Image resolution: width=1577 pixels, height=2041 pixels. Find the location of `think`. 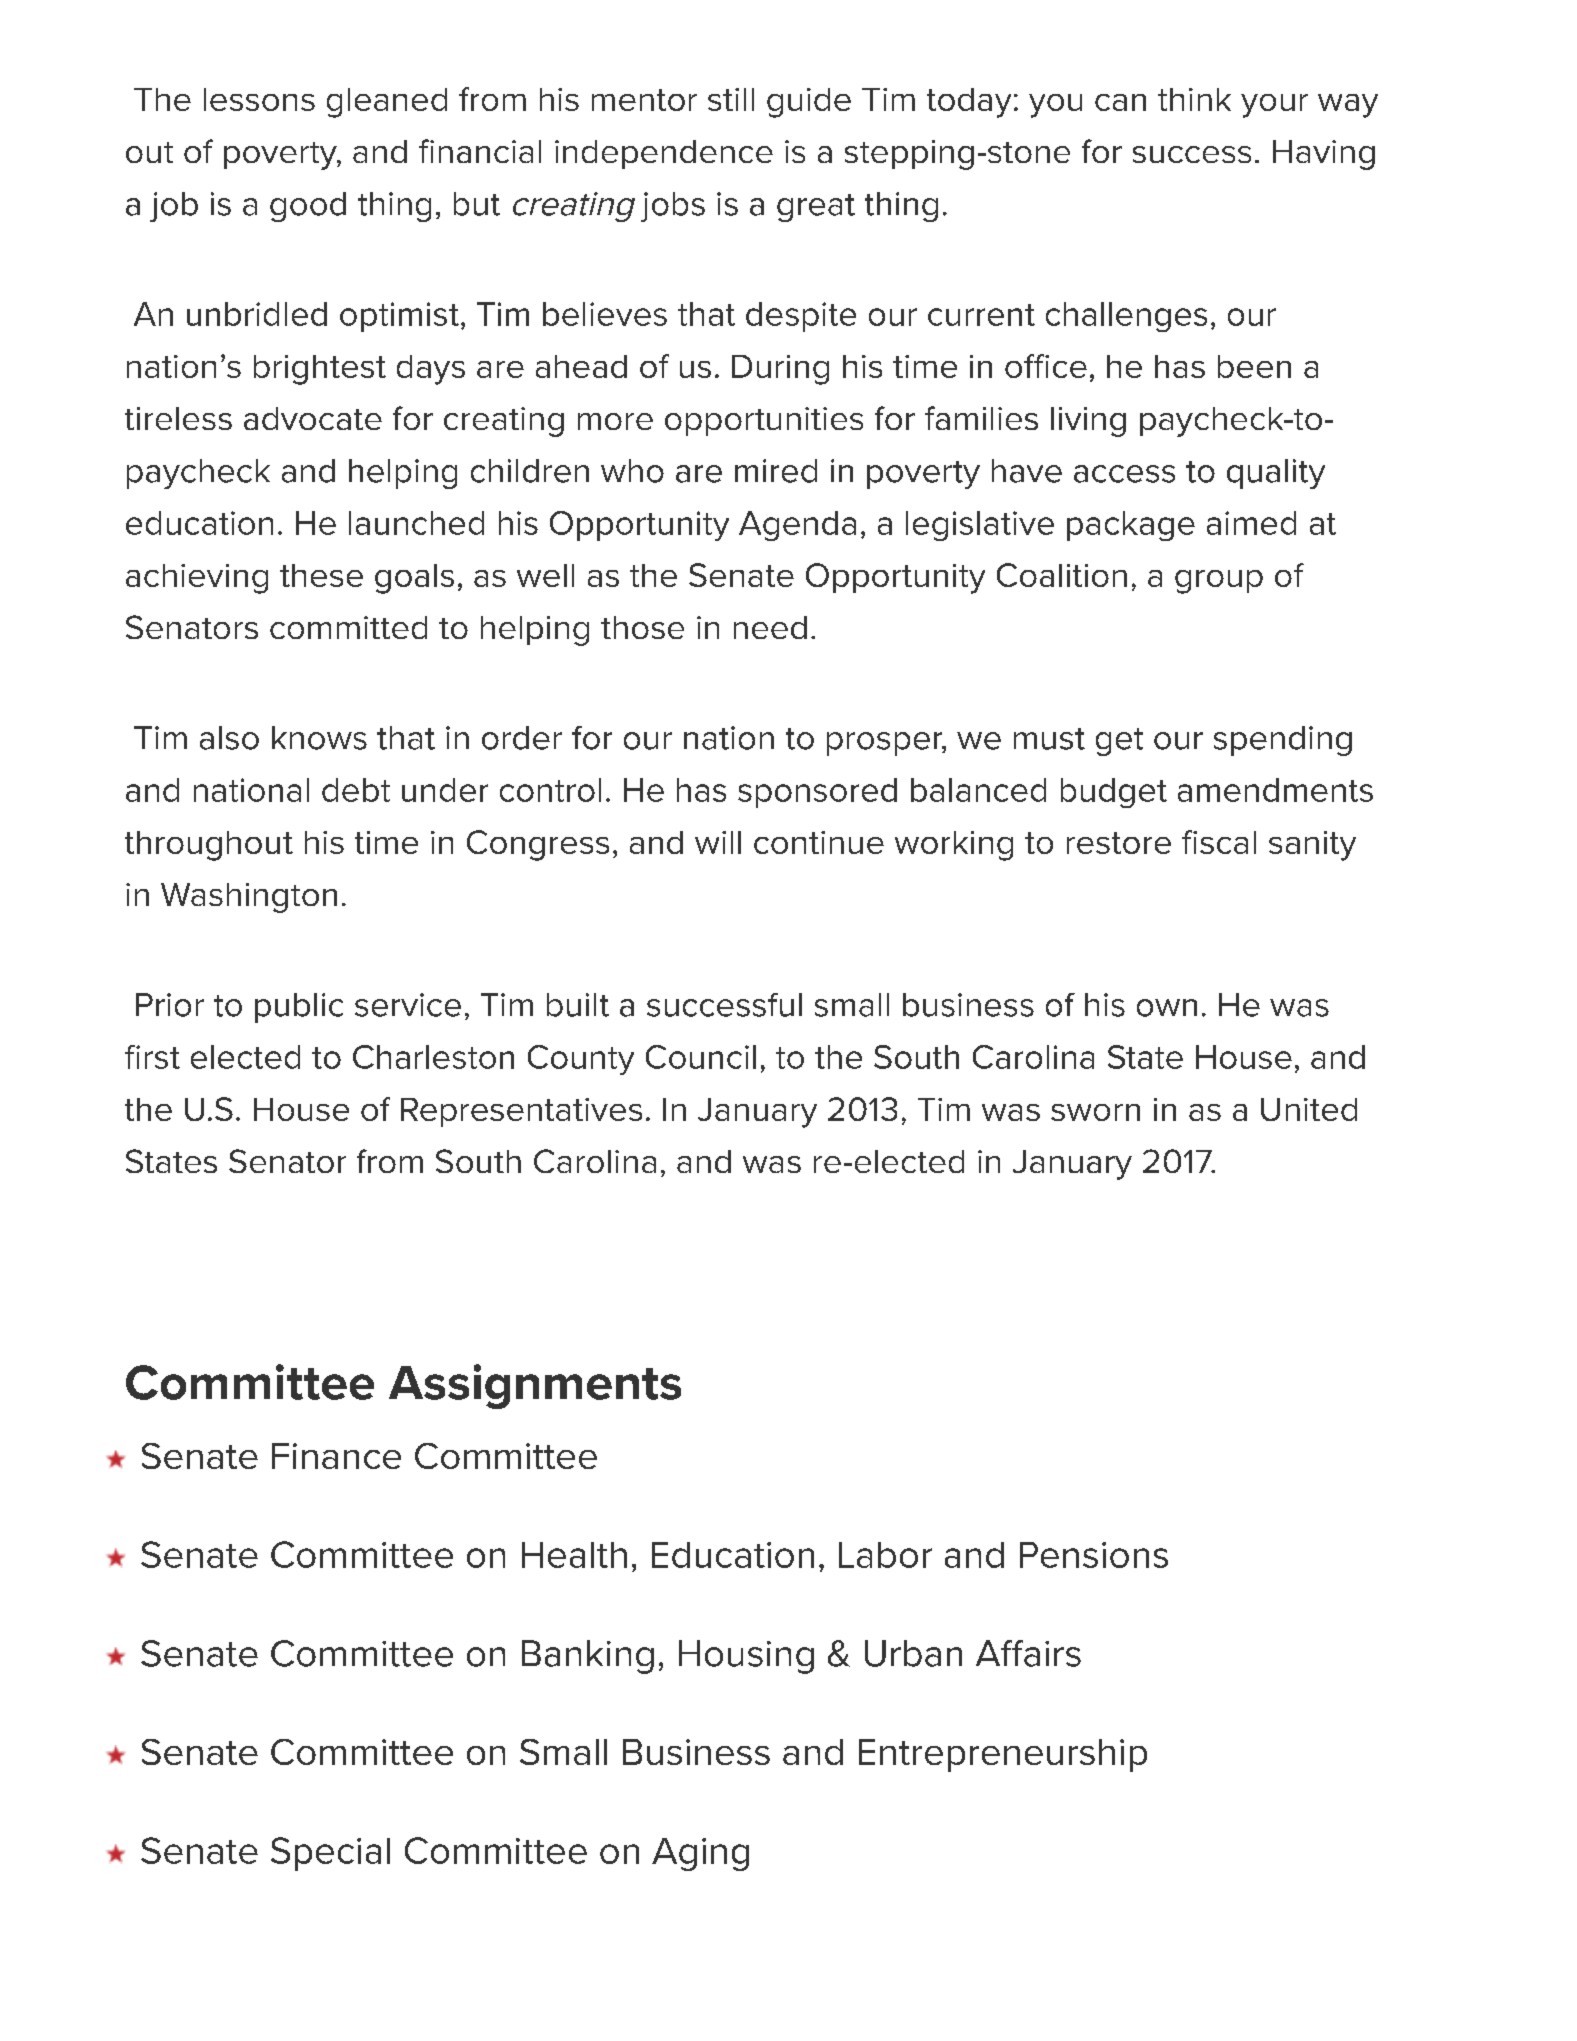

think is located at coordinates (1194, 99).
